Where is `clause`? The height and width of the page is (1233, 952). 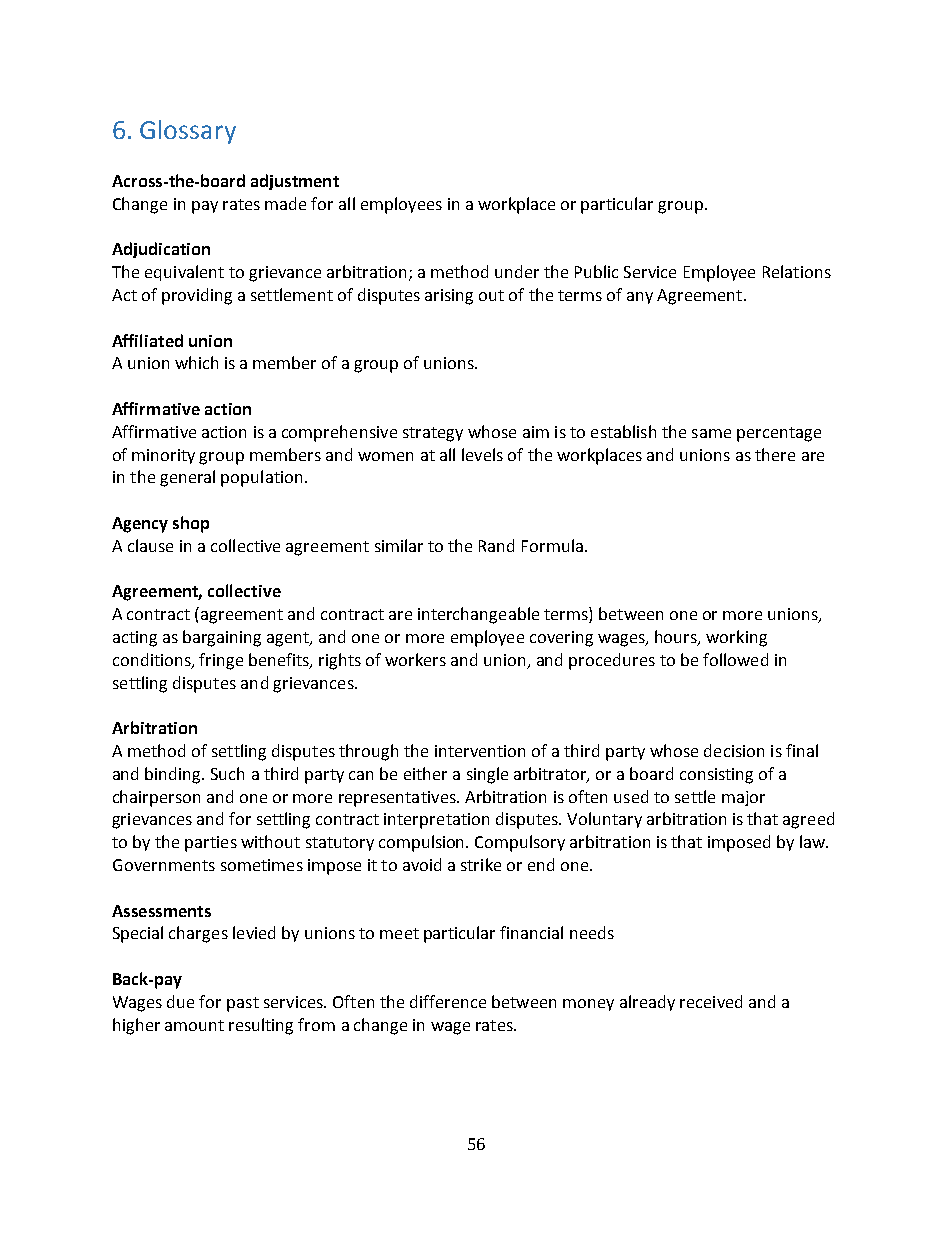 clause is located at coordinates (150, 545).
